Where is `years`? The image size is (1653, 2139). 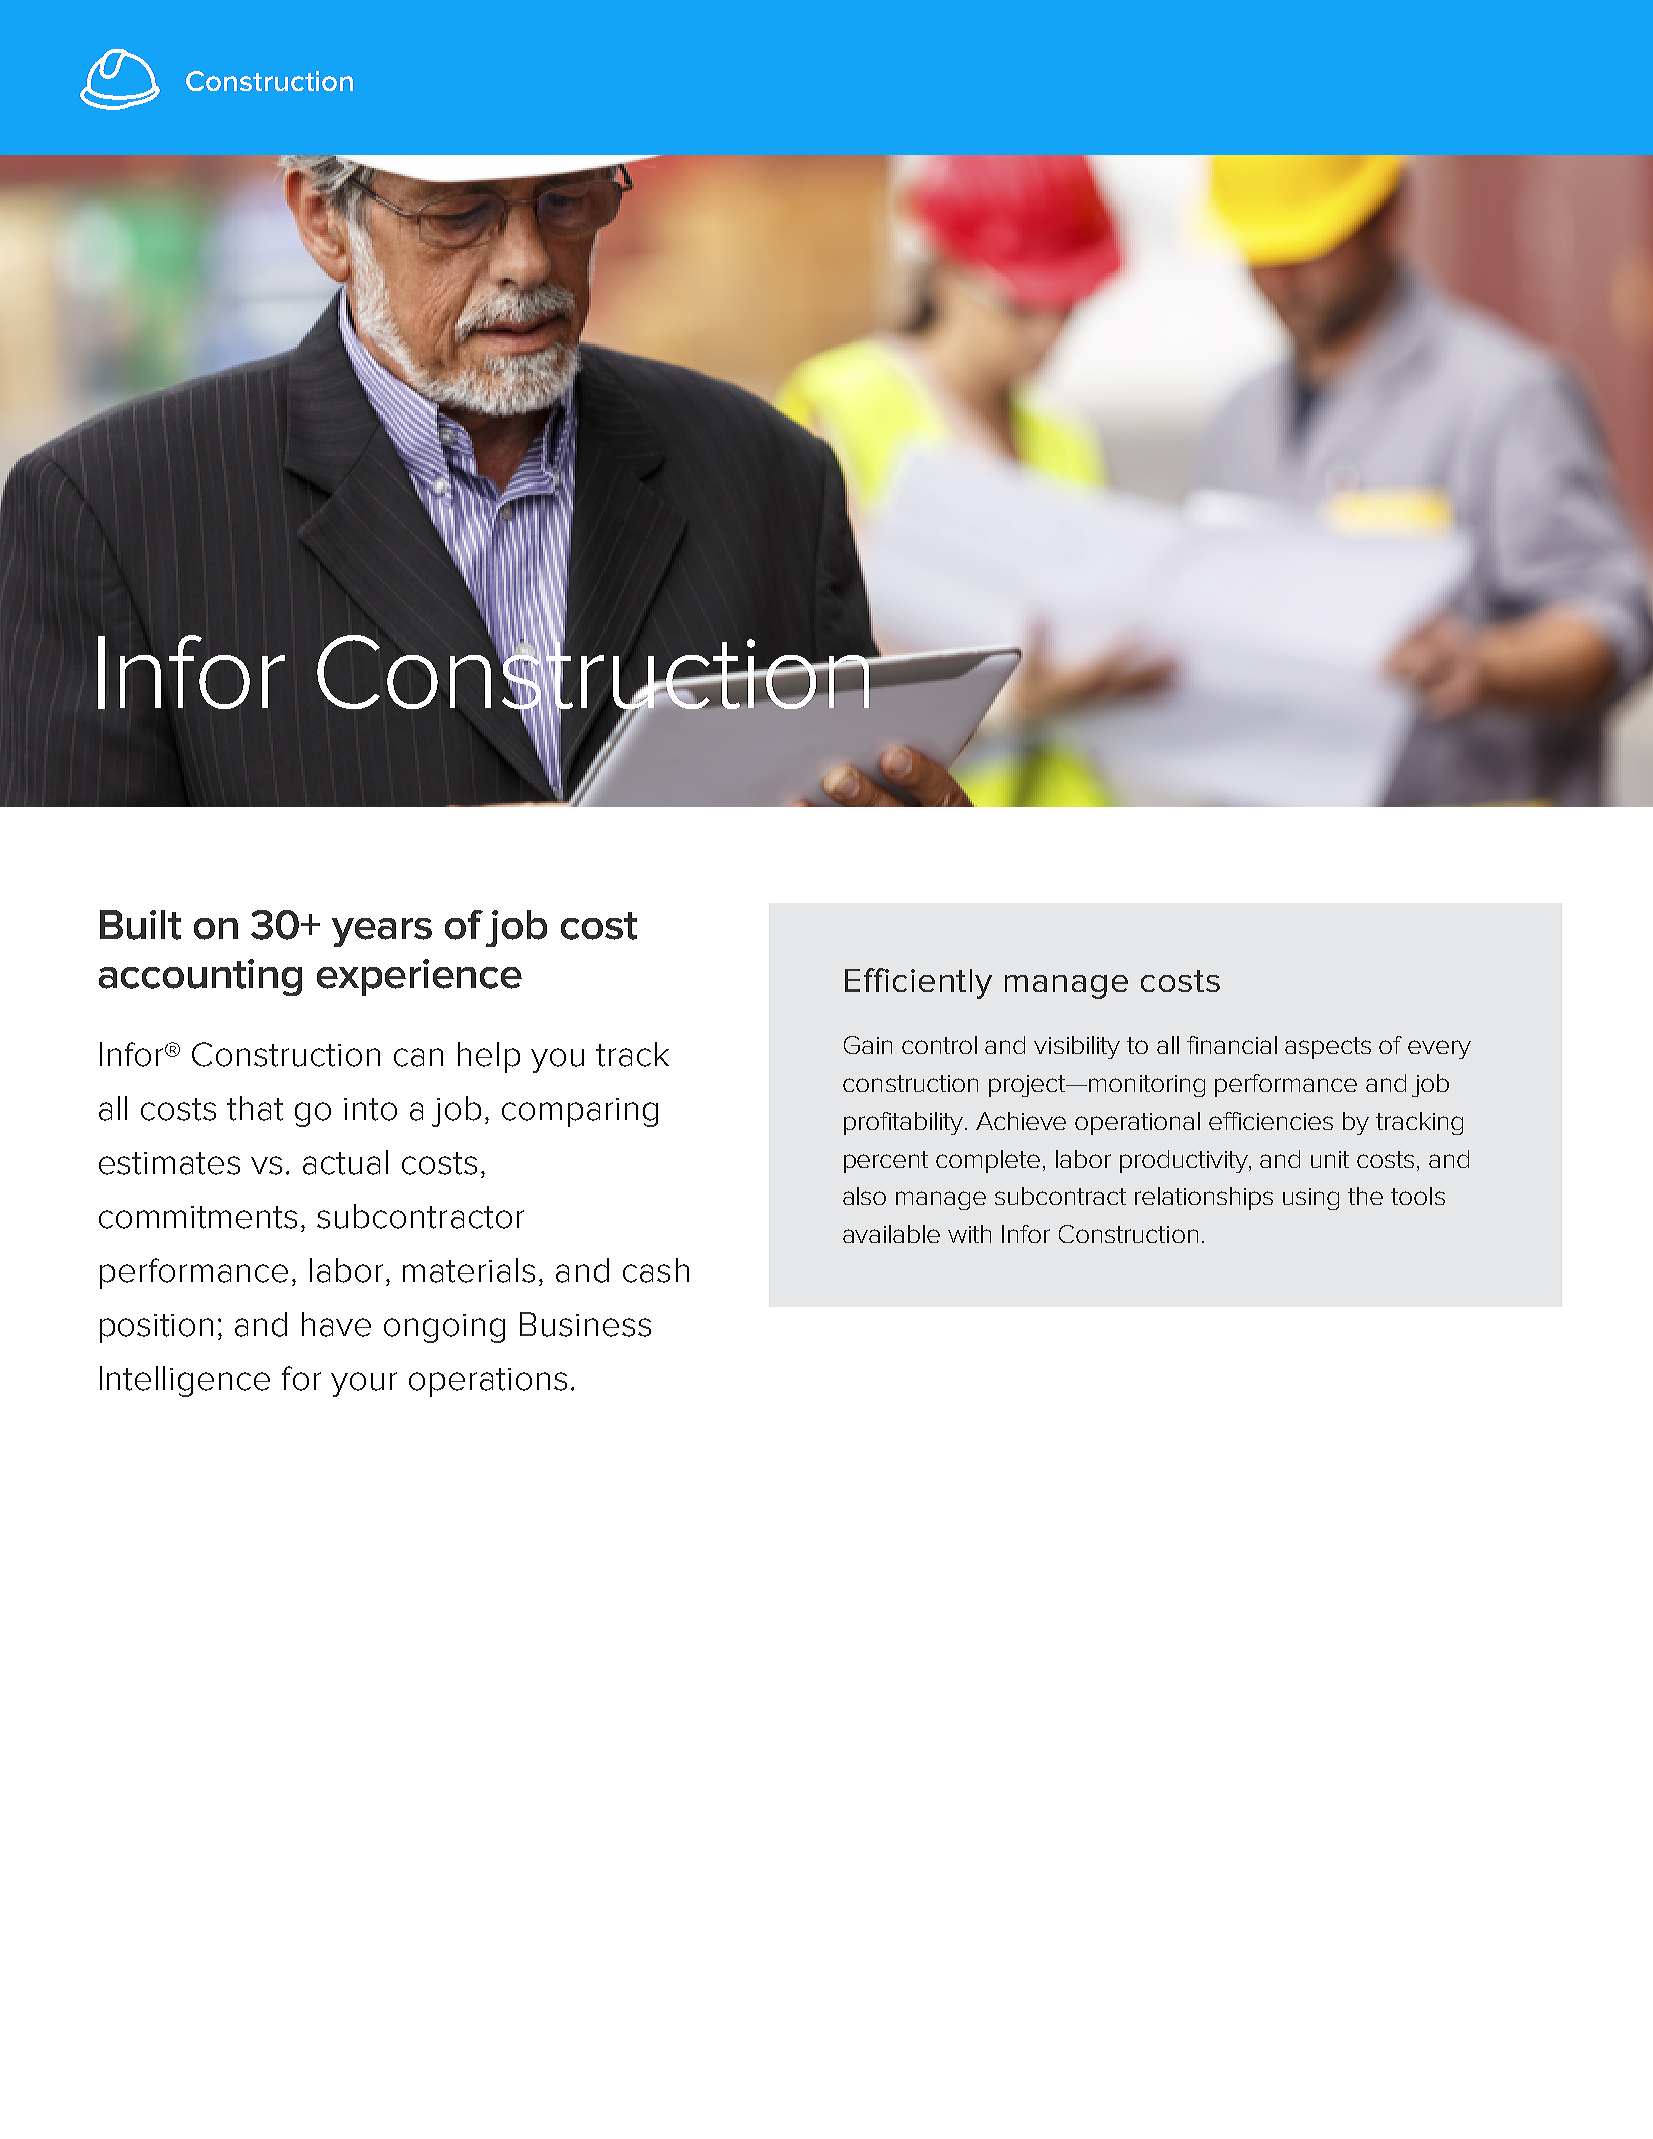
years is located at coordinates (382, 932).
